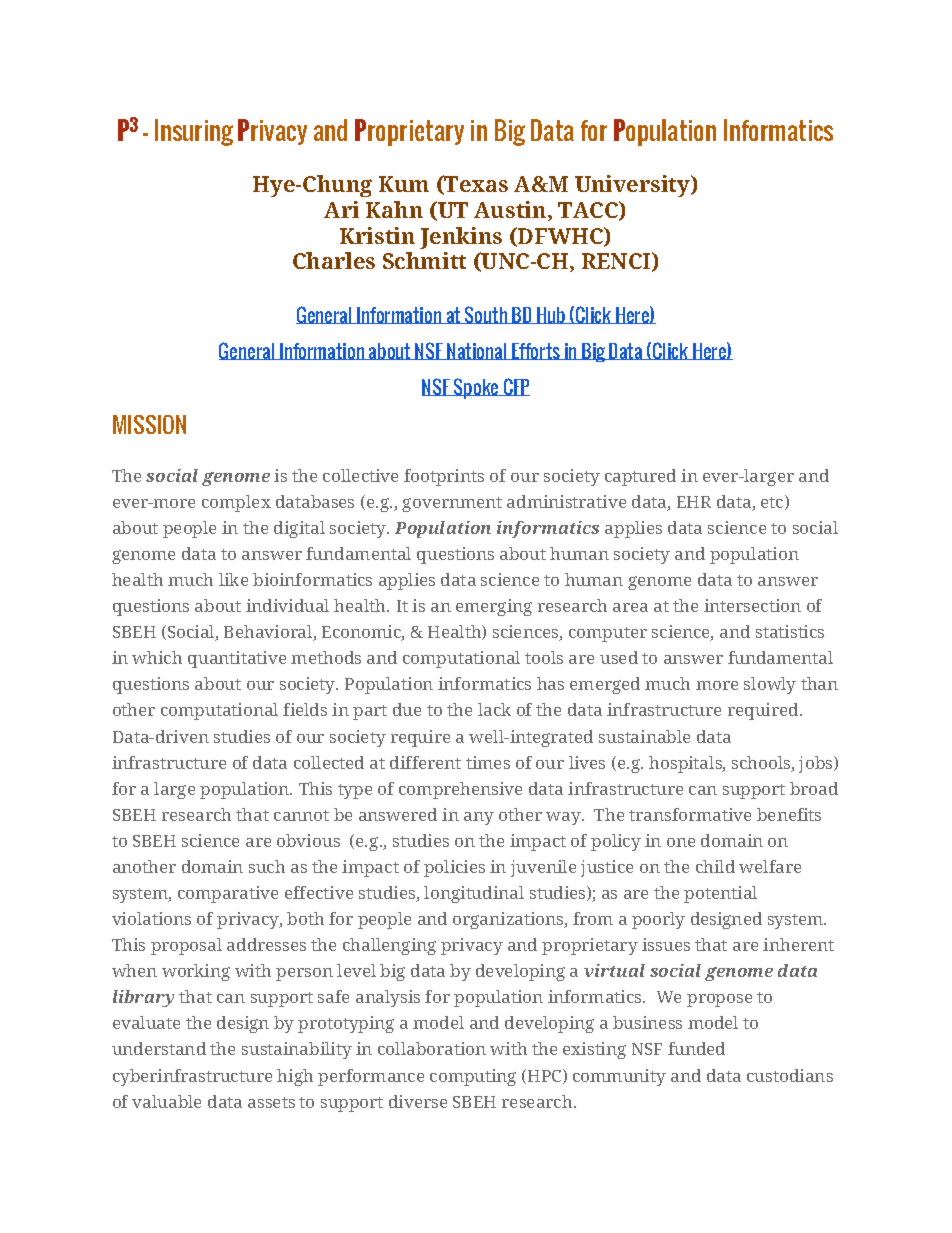 The image size is (952, 1233). Describe the element at coordinates (166, 1101) in the screenshot. I see `valuable` at that location.
